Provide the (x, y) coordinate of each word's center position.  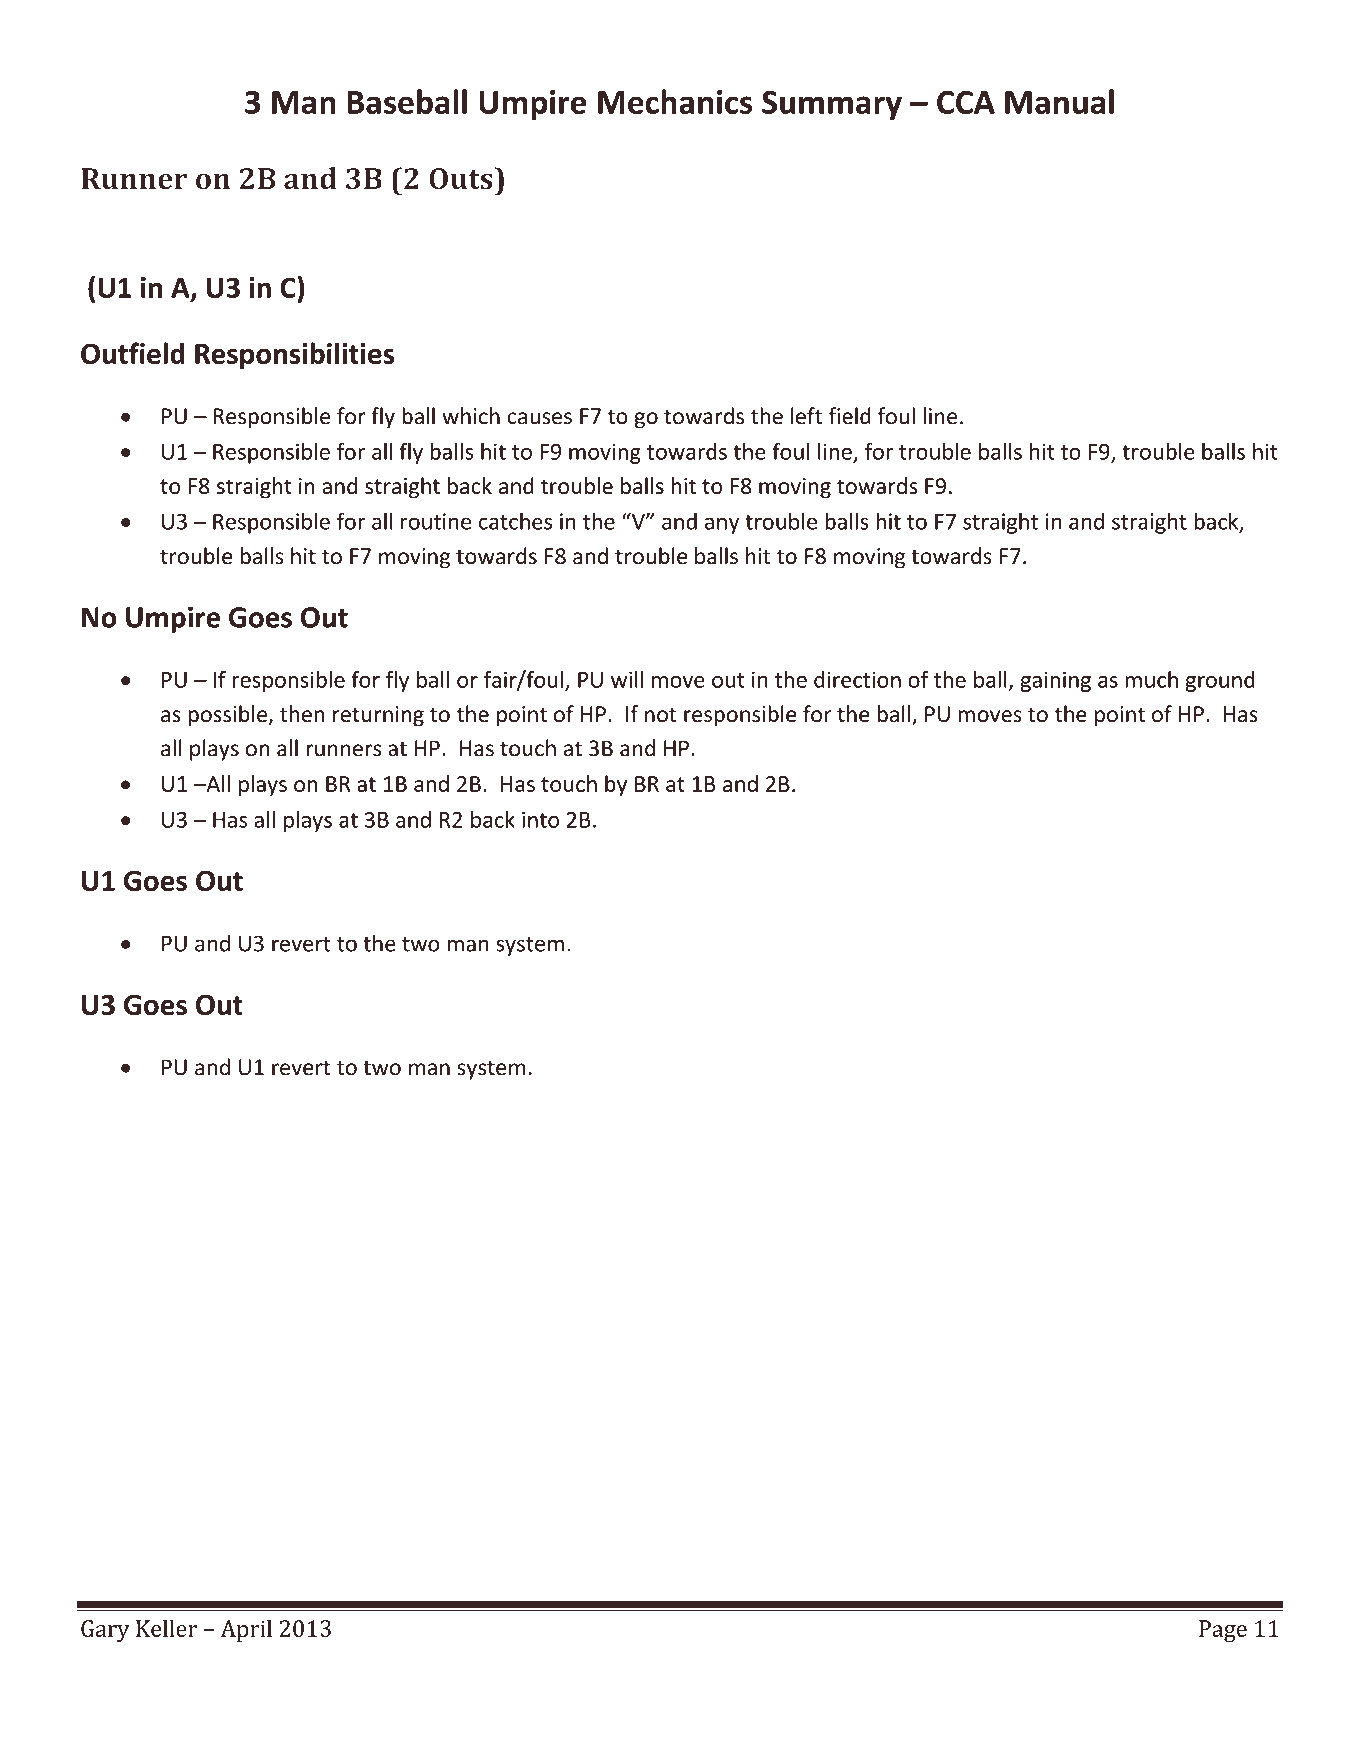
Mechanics (675, 101)
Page (1223, 1631)
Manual (1059, 101)
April (246, 1630)
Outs (462, 178)
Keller (166, 1628)
